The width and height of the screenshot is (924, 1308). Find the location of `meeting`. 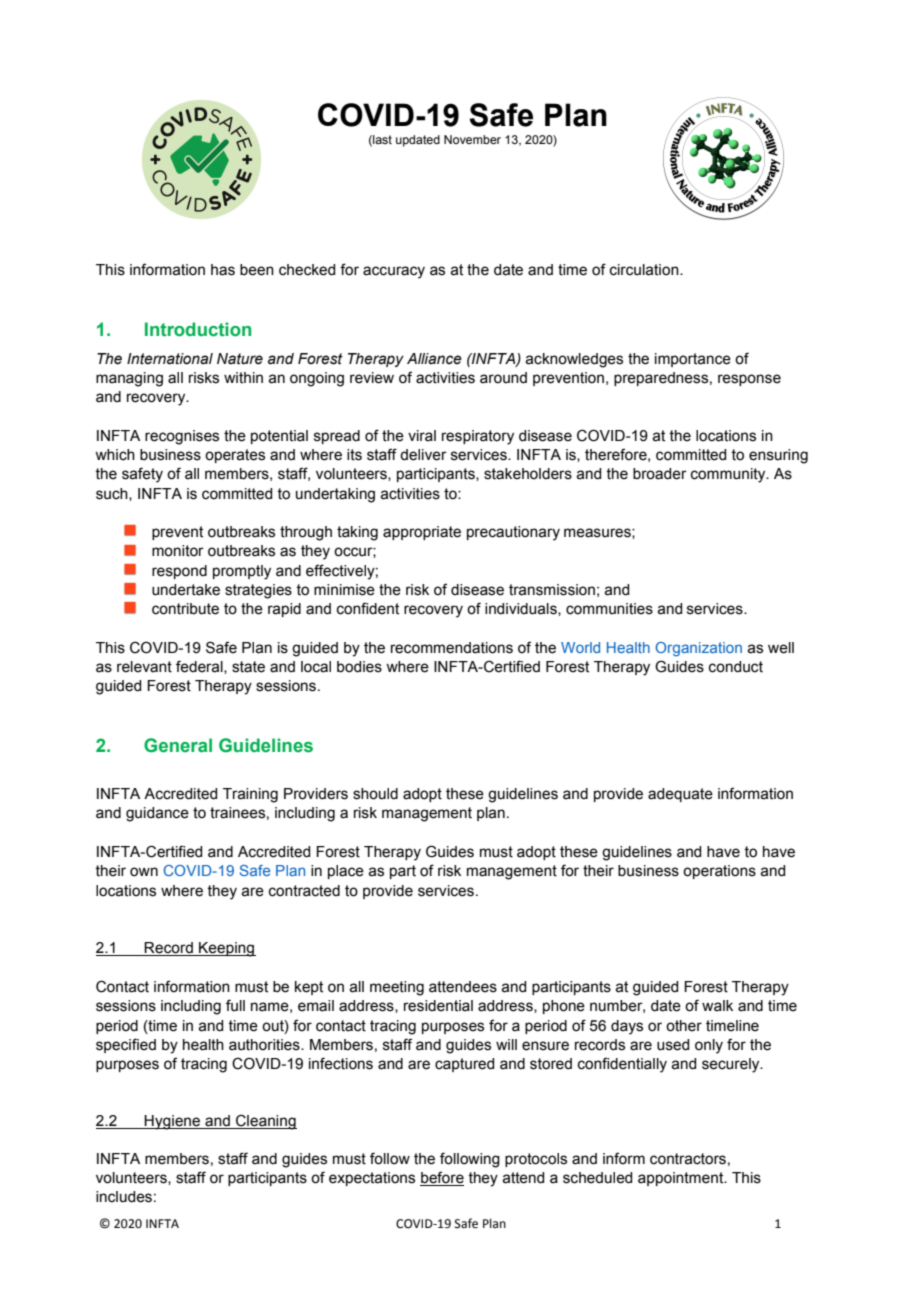

meeting is located at coordinates (397, 988).
